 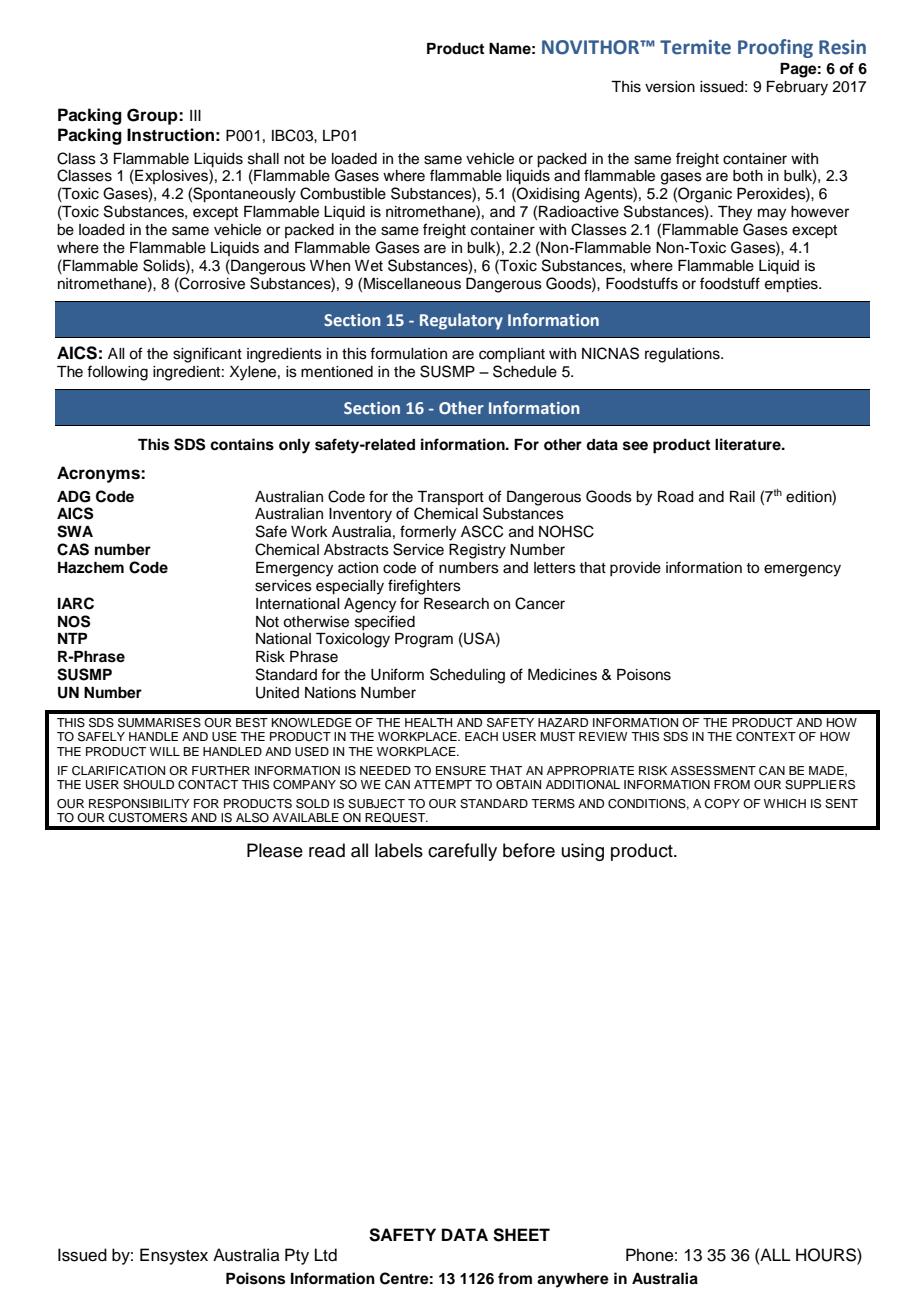 I want to click on February, so click(x=797, y=88).
